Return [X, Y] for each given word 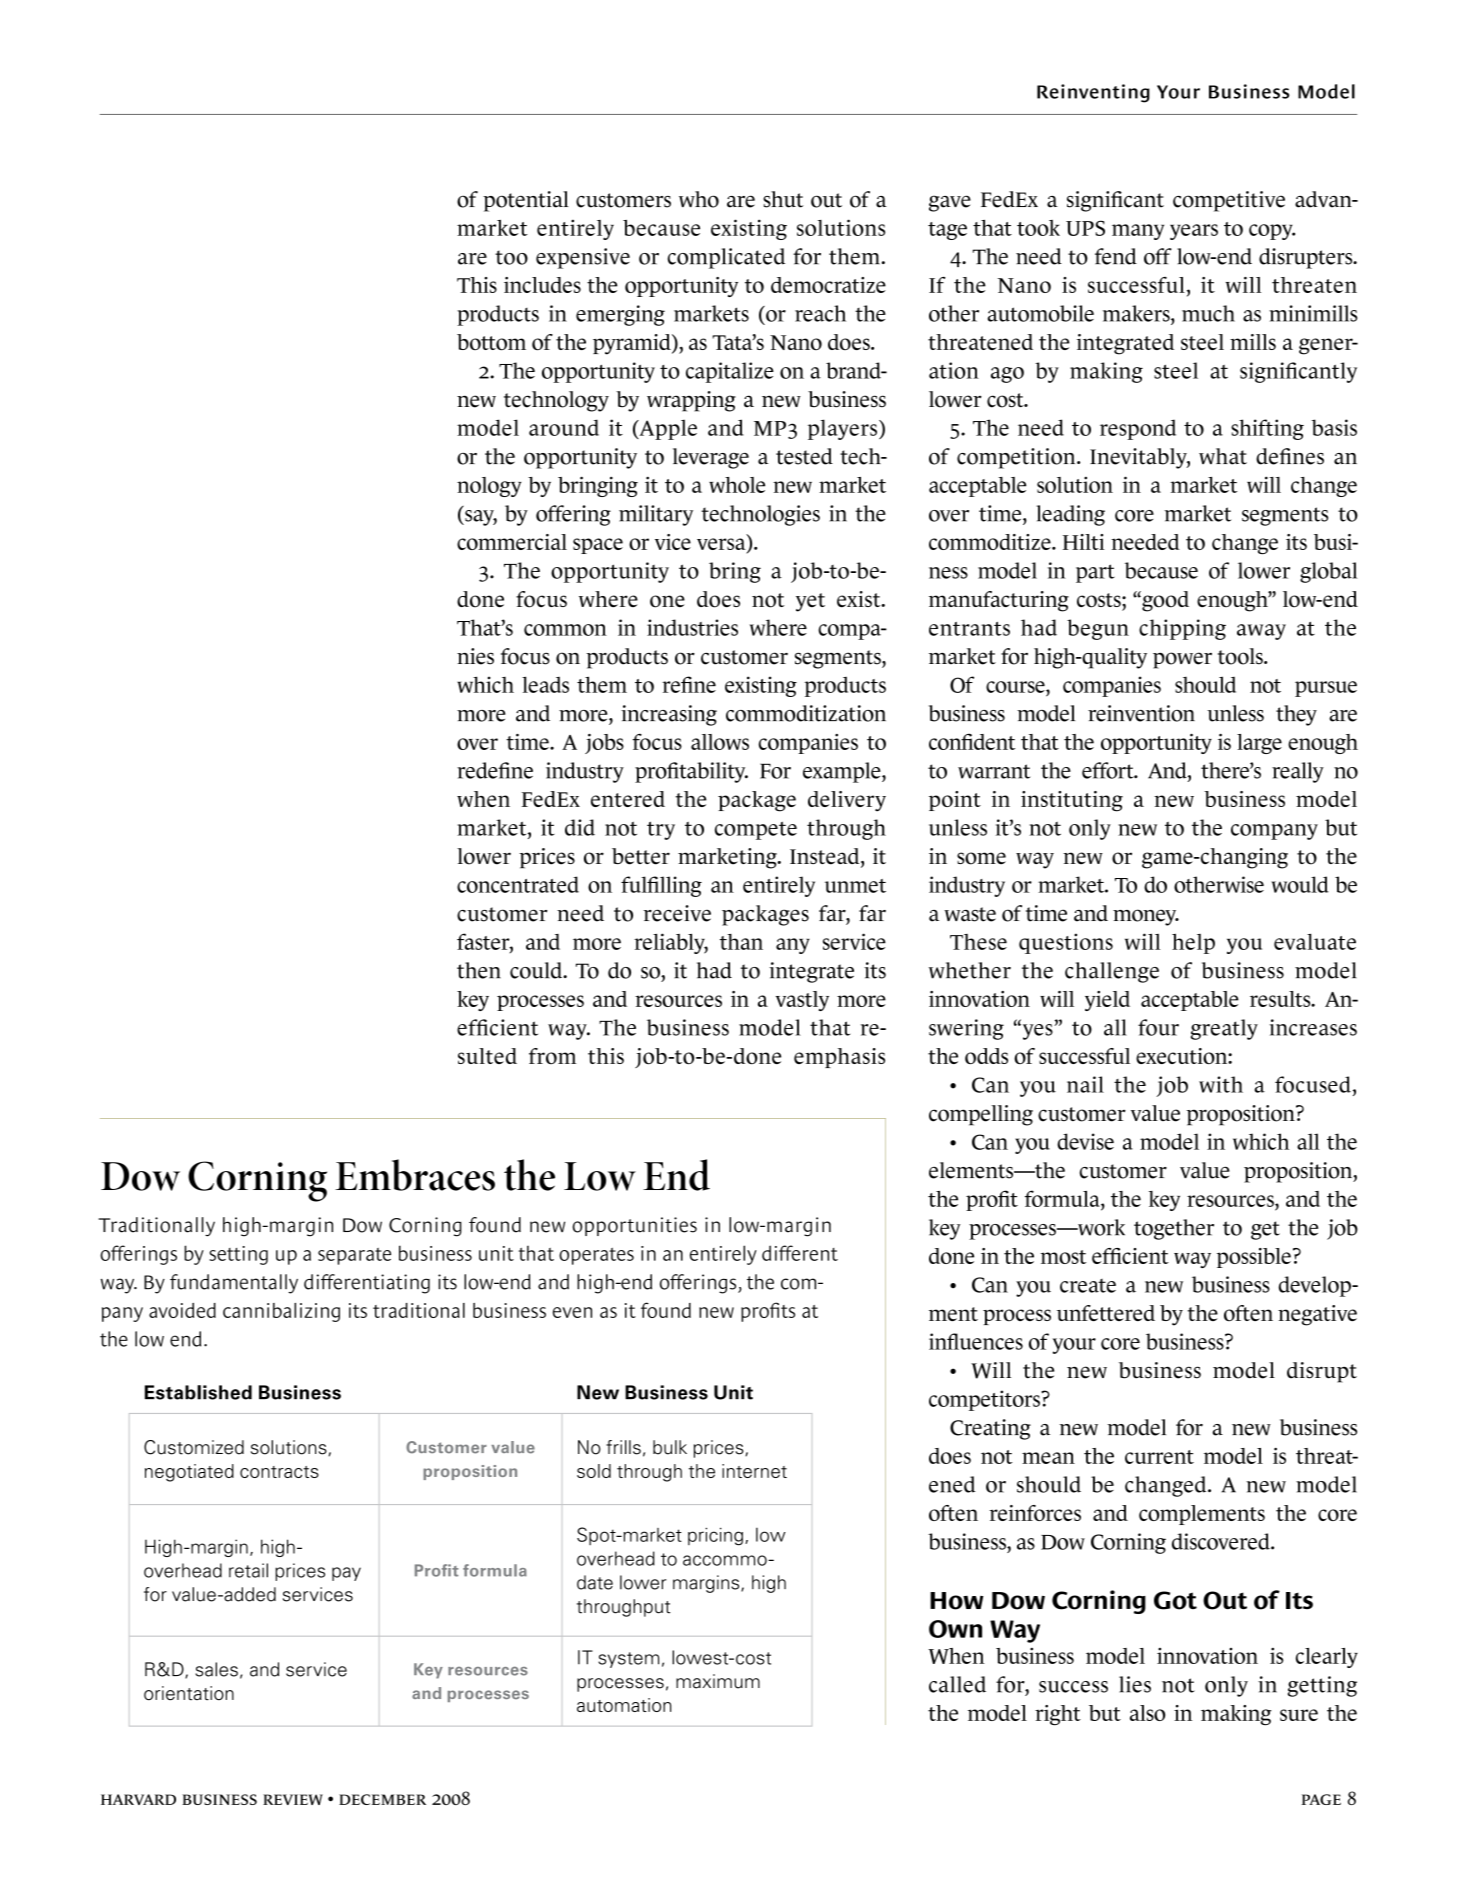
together [1174, 1229]
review [293, 1799]
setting [238, 1255]
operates [596, 1256]
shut [783, 199]
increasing [669, 715]
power [1182, 660]
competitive [1229, 201]
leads [545, 684]
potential [526, 201]
